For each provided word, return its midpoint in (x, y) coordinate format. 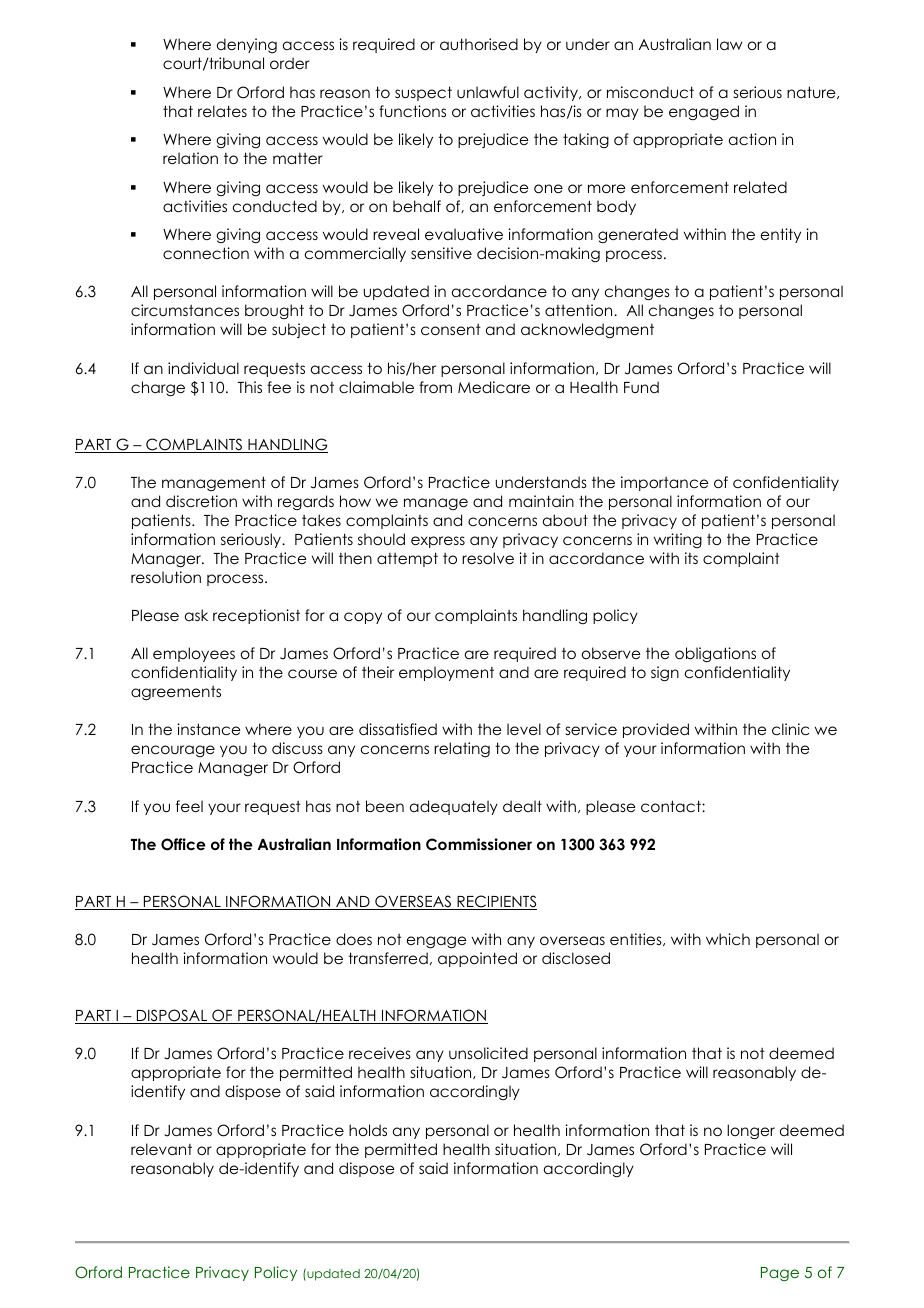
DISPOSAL (172, 1016)
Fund (641, 387)
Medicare (494, 387)
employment (446, 673)
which (728, 939)
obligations (715, 654)
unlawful (488, 92)
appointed (477, 959)
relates (222, 111)
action (752, 139)
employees (194, 654)
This (249, 387)
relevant (161, 1149)
